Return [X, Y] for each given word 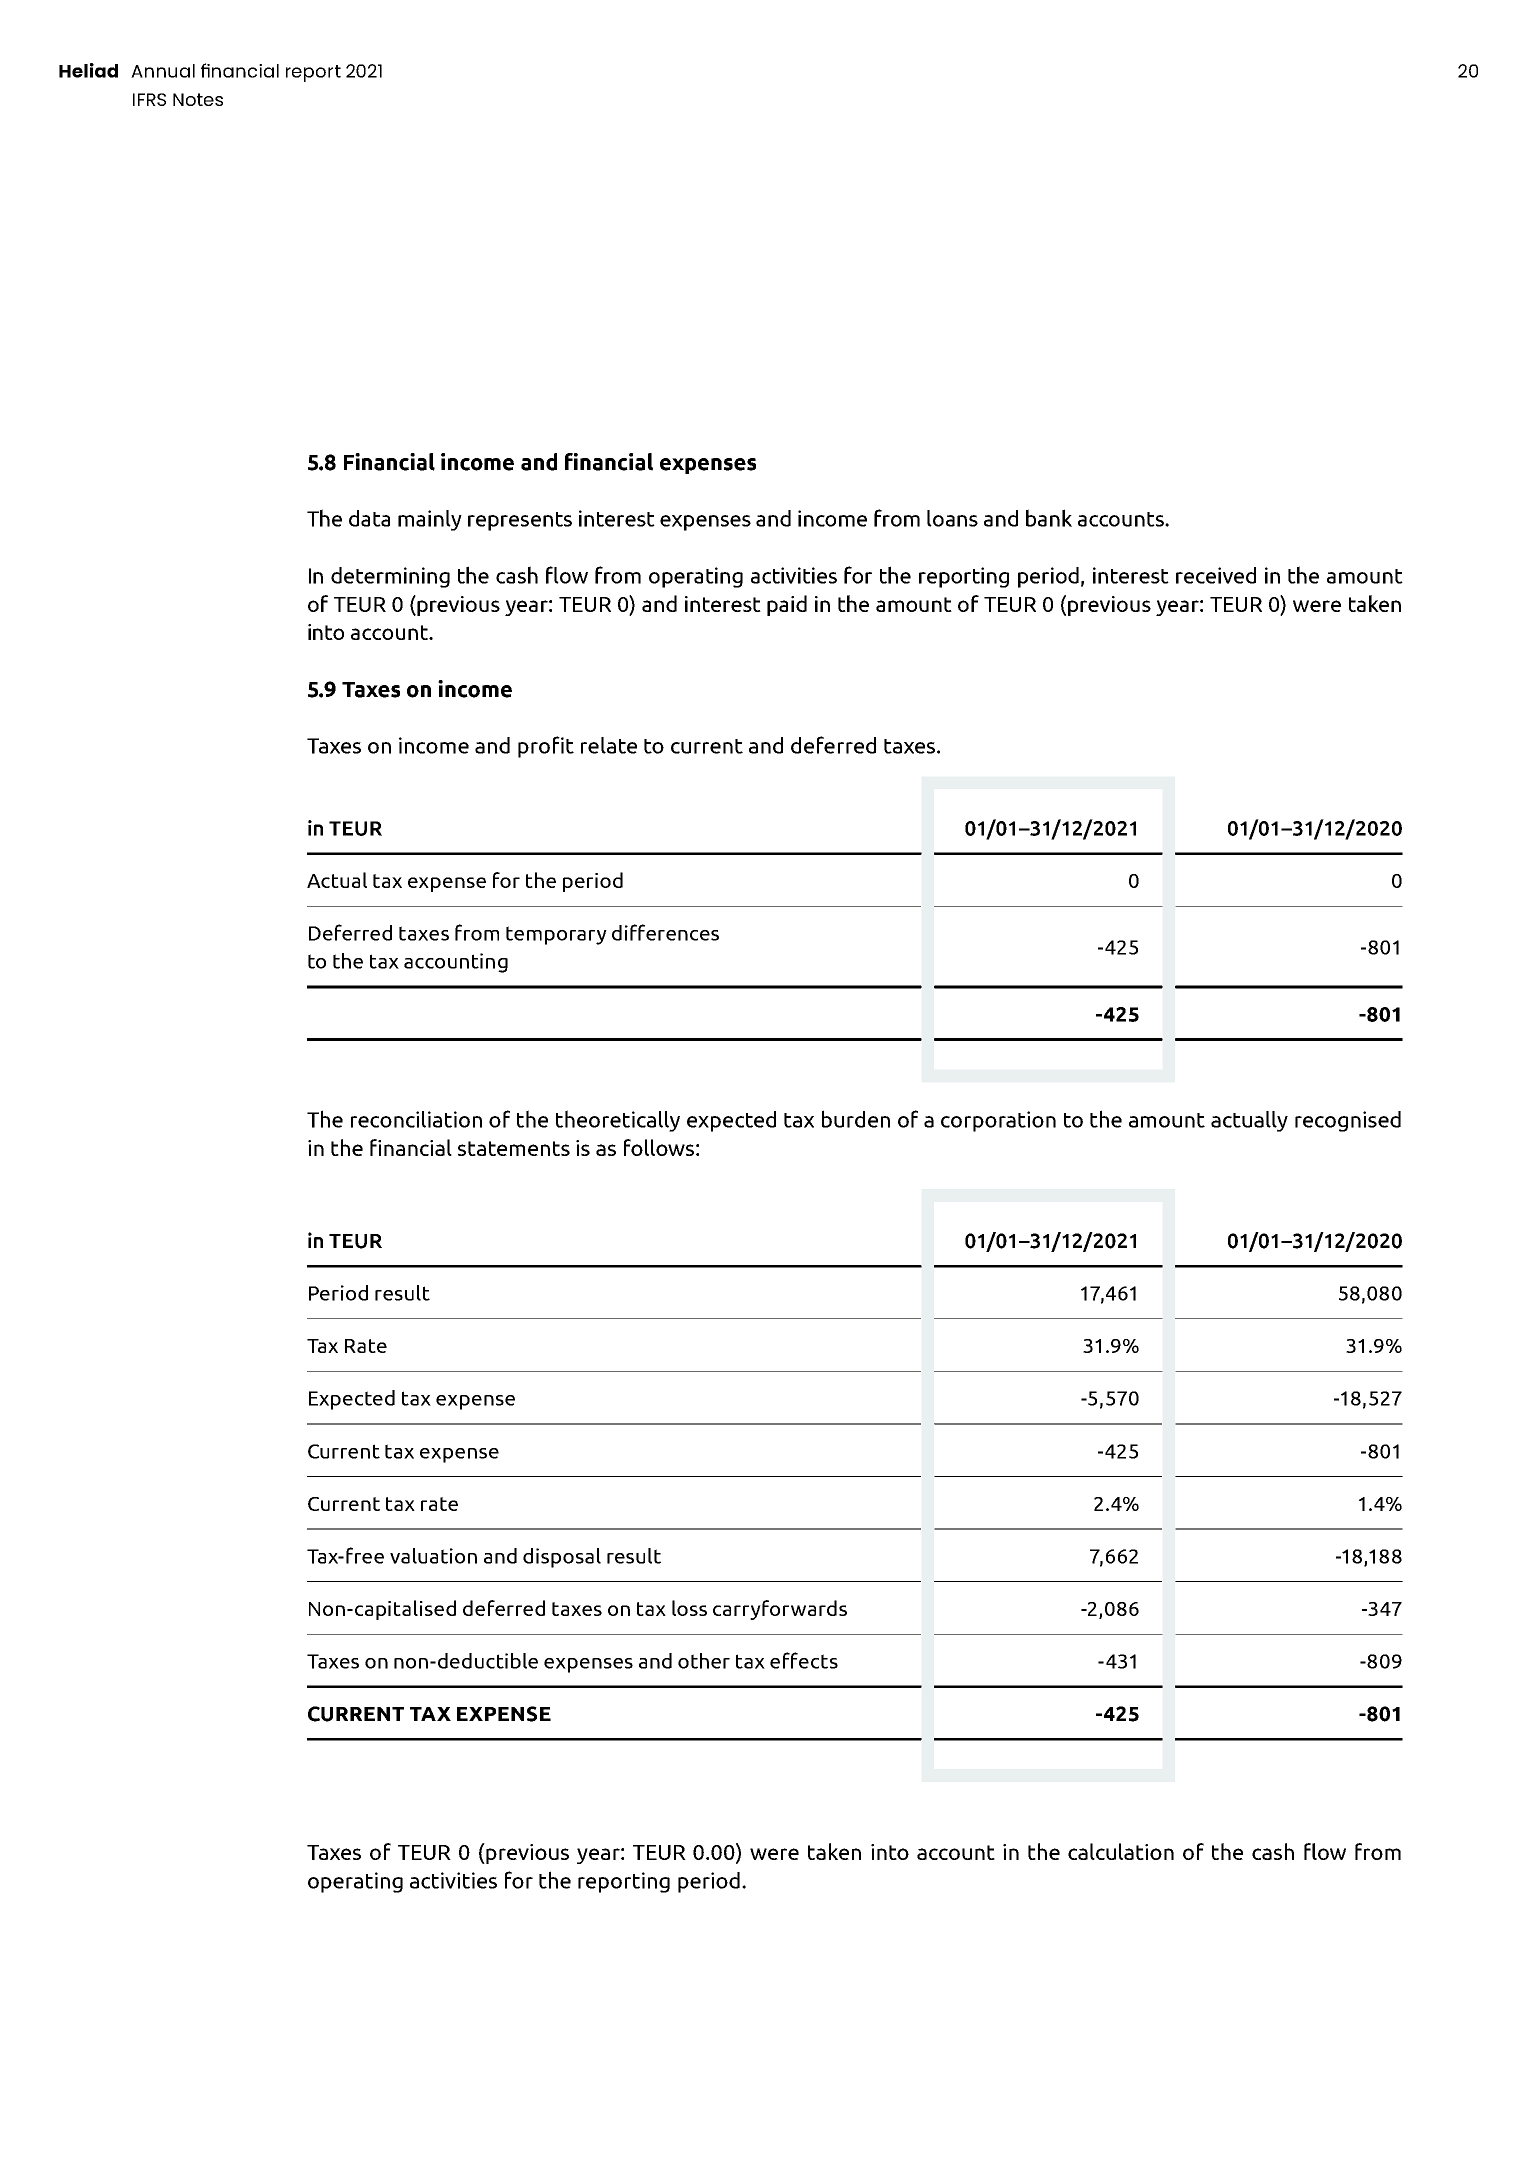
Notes [198, 99]
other [704, 1661]
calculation [1121, 1851]
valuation [433, 1556]
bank [1049, 518]
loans [952, 518]
